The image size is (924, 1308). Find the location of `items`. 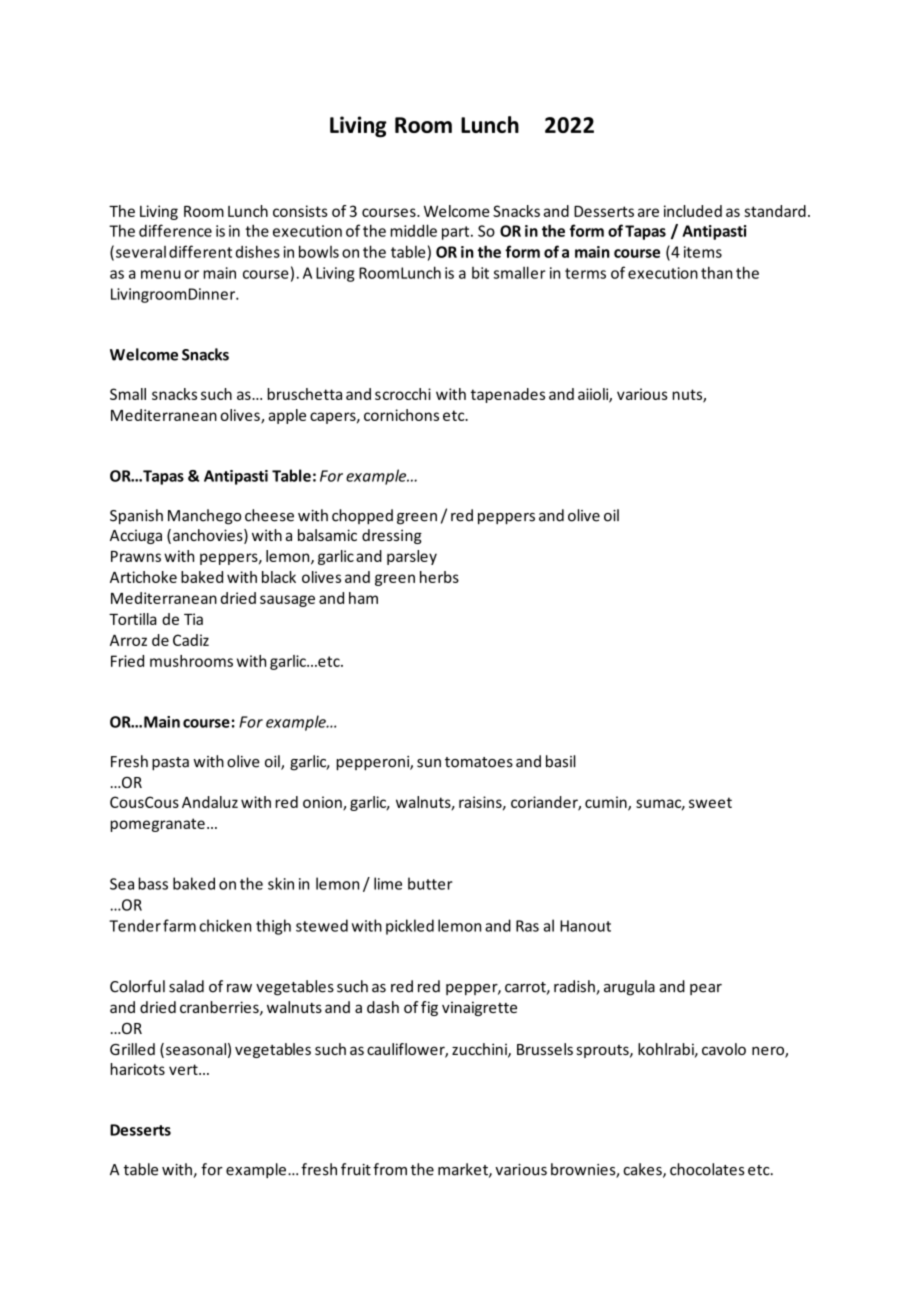

items is located at coordinates (703, 252).
